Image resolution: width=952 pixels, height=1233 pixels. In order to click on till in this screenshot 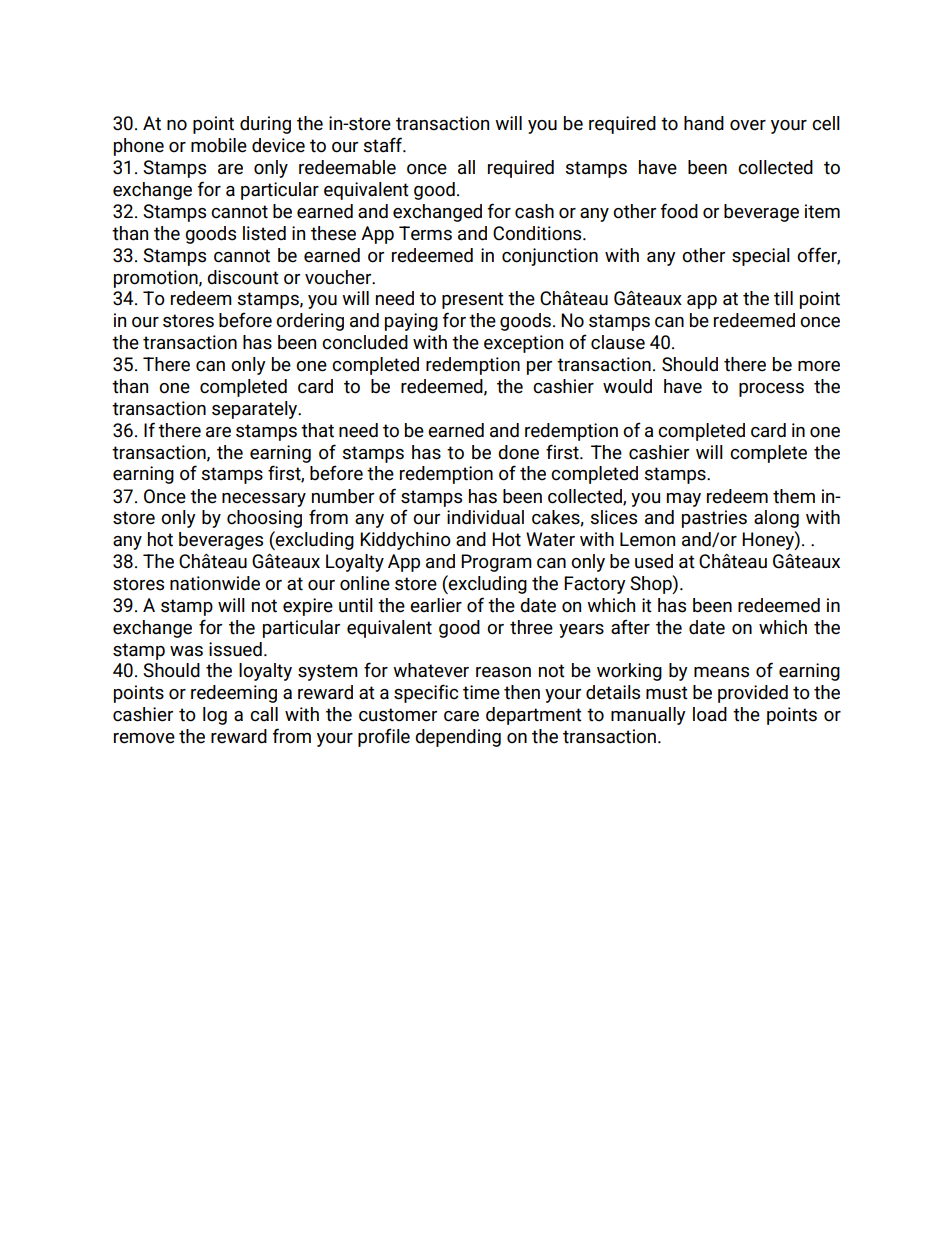, I will do `click(783, 298)`.
